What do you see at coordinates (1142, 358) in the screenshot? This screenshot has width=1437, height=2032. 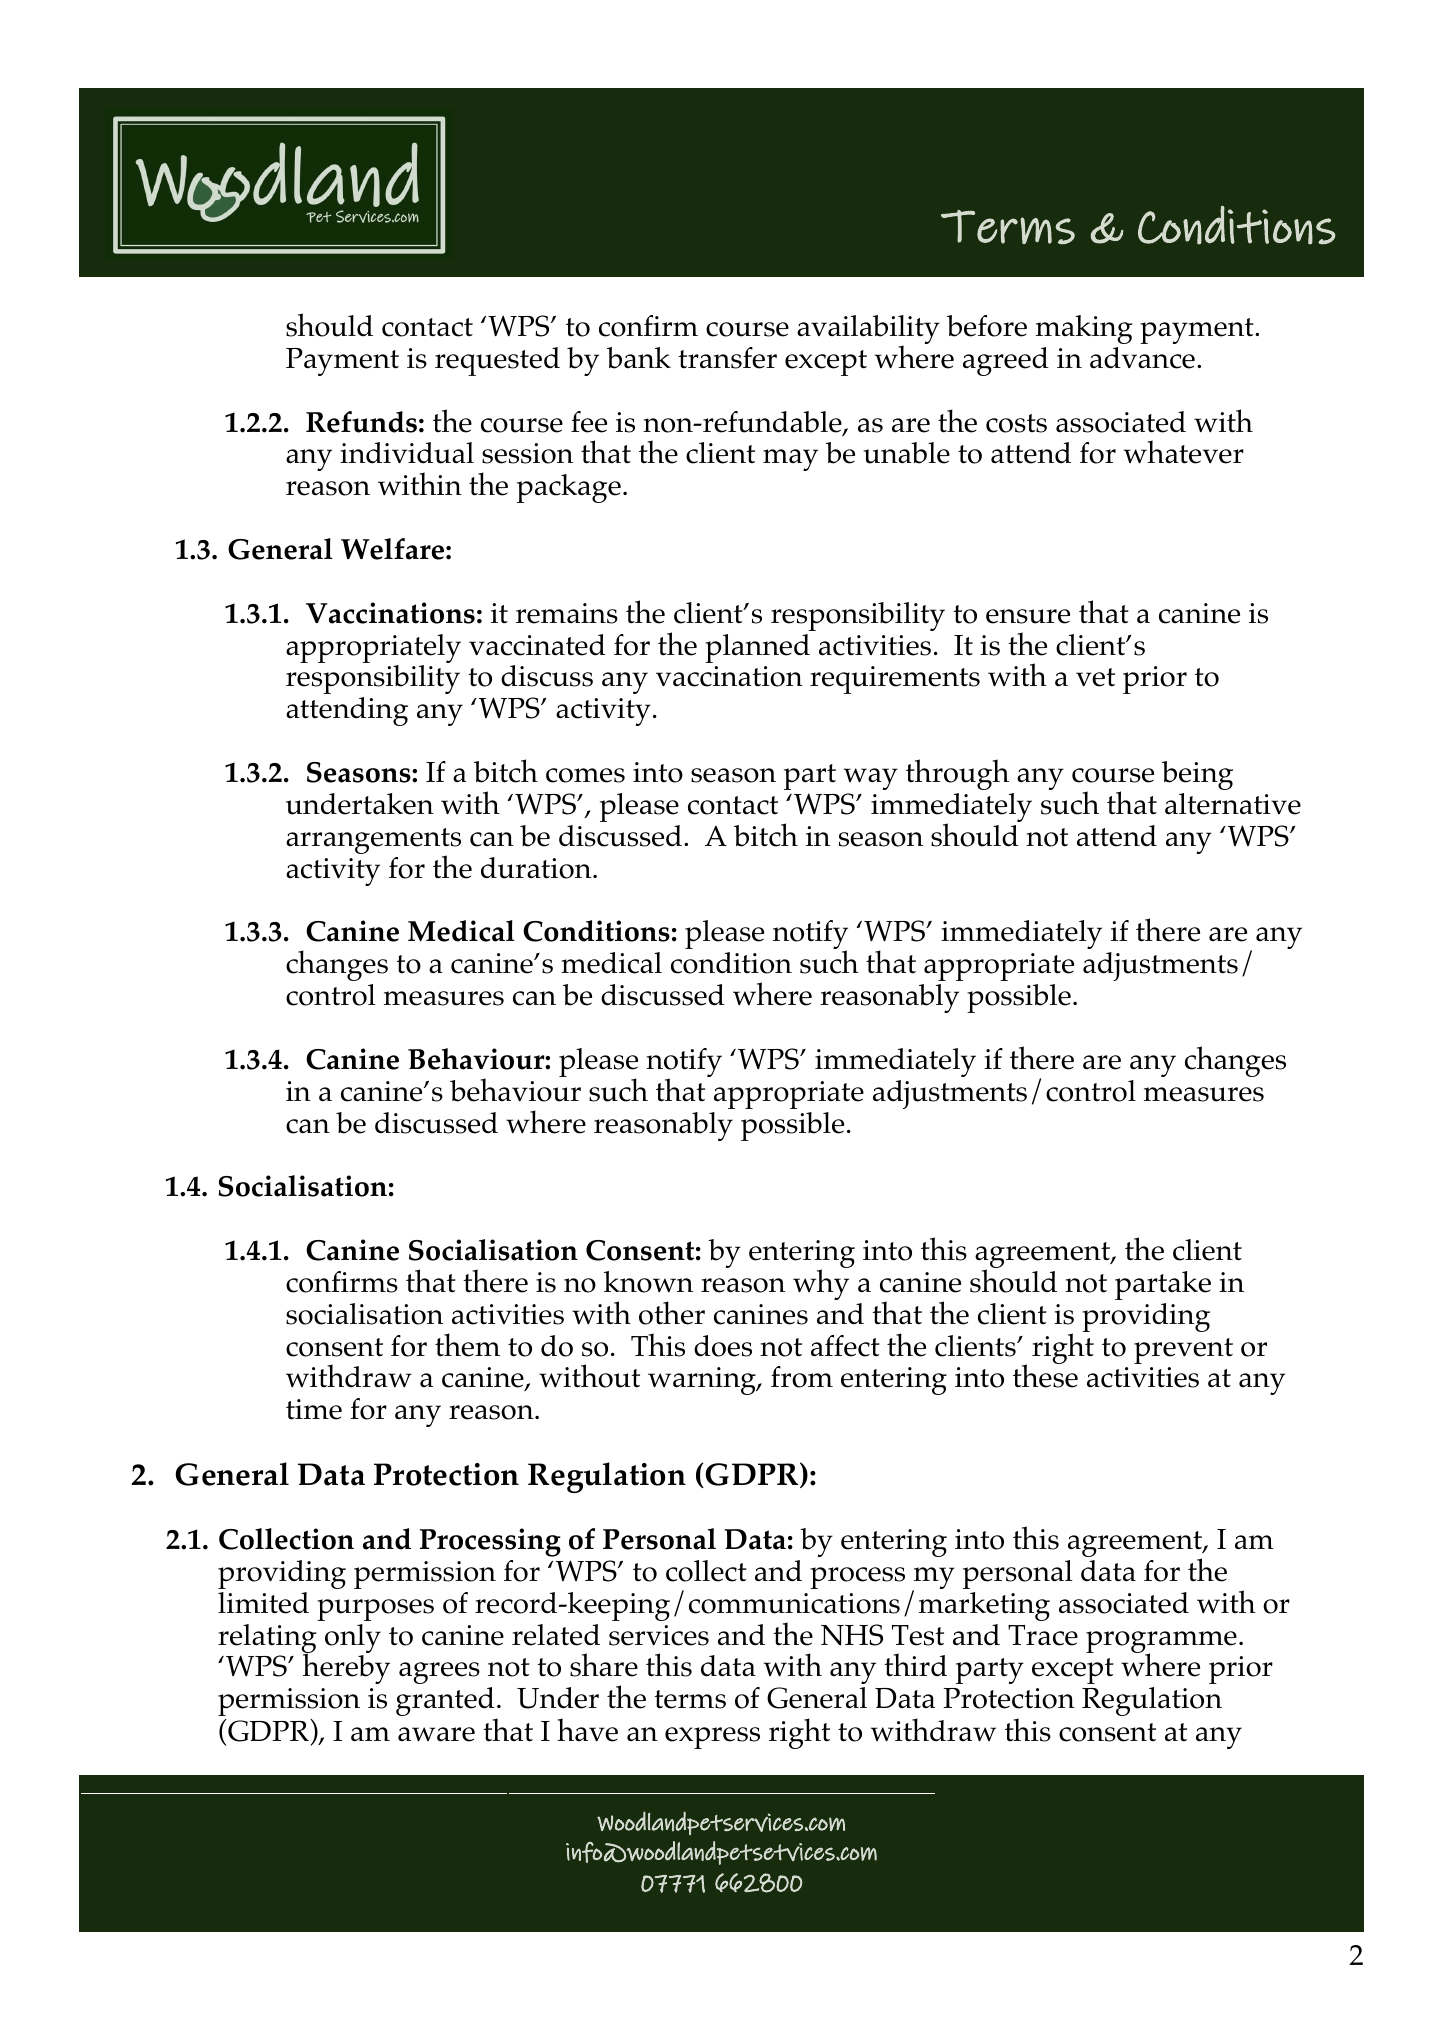 I see `advance` at bounding box center [1142, 358].
